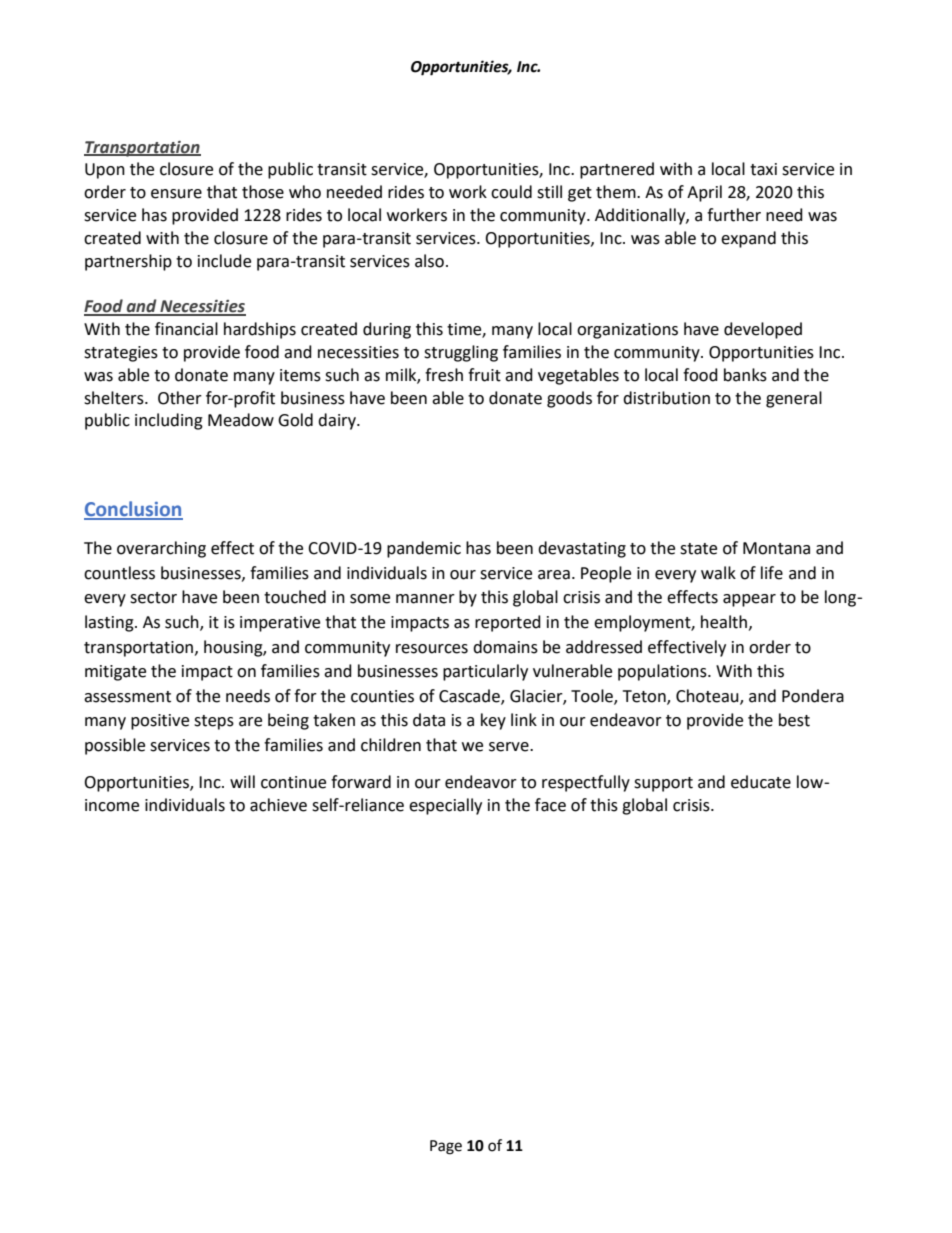 This screenshot has width=952, height=1233. I want to click on could, so click(511, 192).
